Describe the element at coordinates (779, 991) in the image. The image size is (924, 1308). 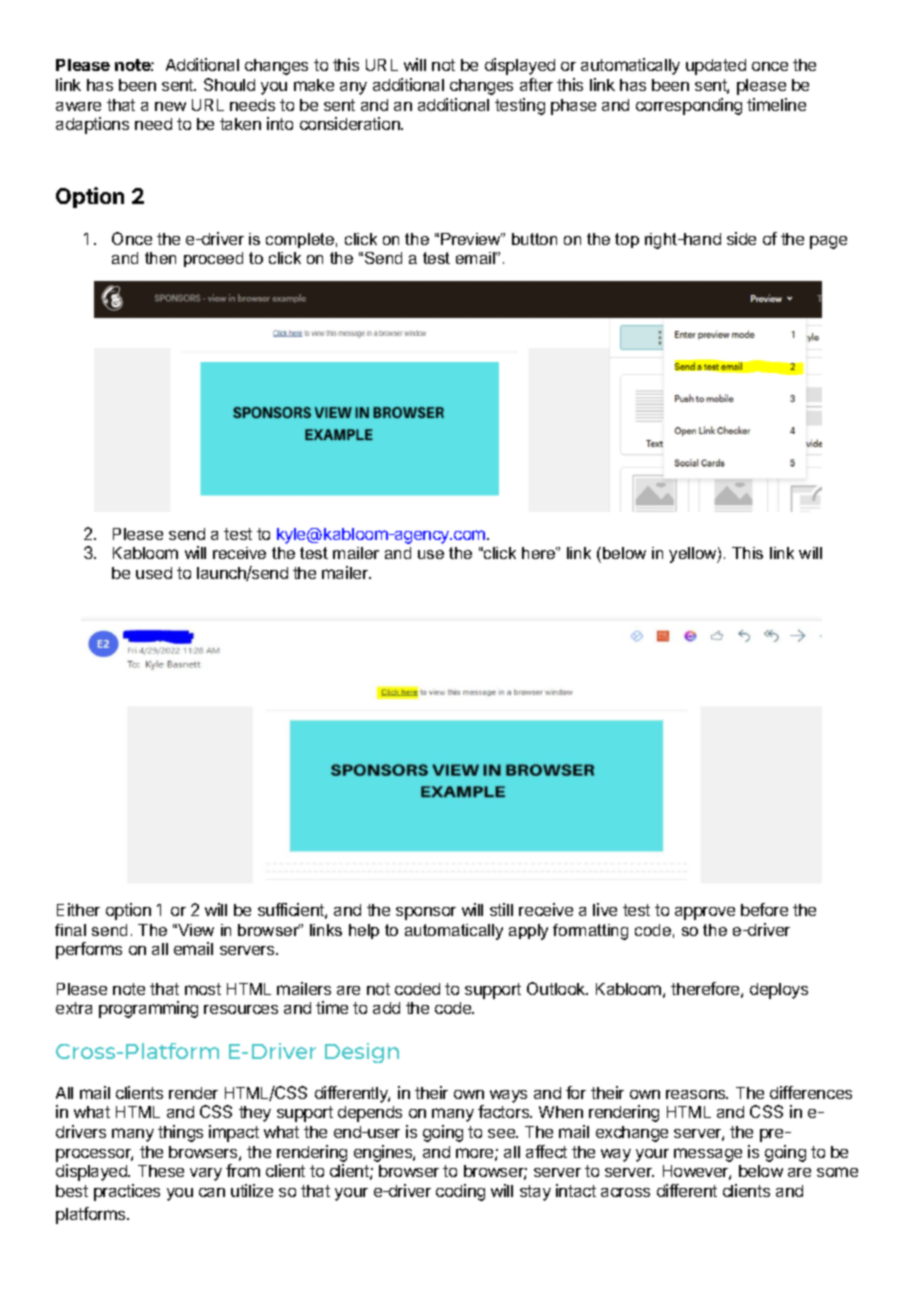
I see `deploys` at that location.
